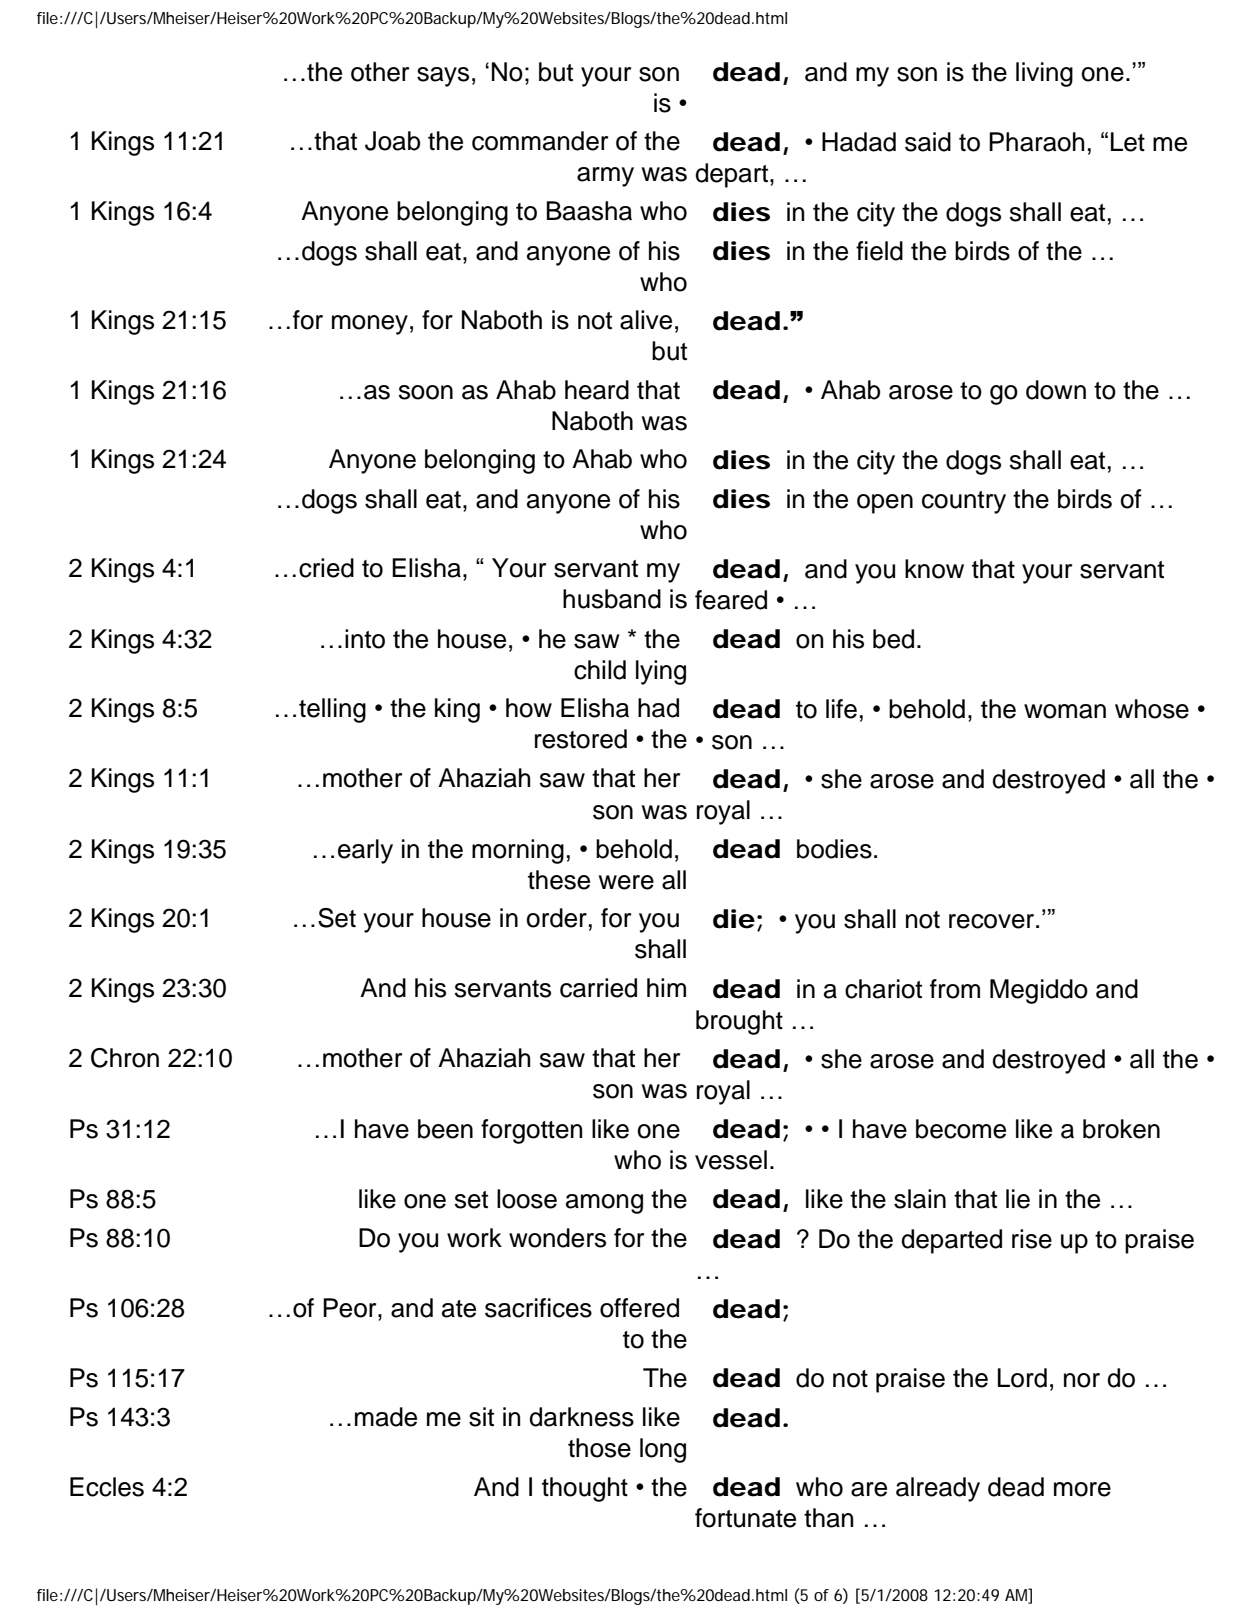  Describe the element at coordinates (612, 599) in the screenshot. I see `husband` at that location.
